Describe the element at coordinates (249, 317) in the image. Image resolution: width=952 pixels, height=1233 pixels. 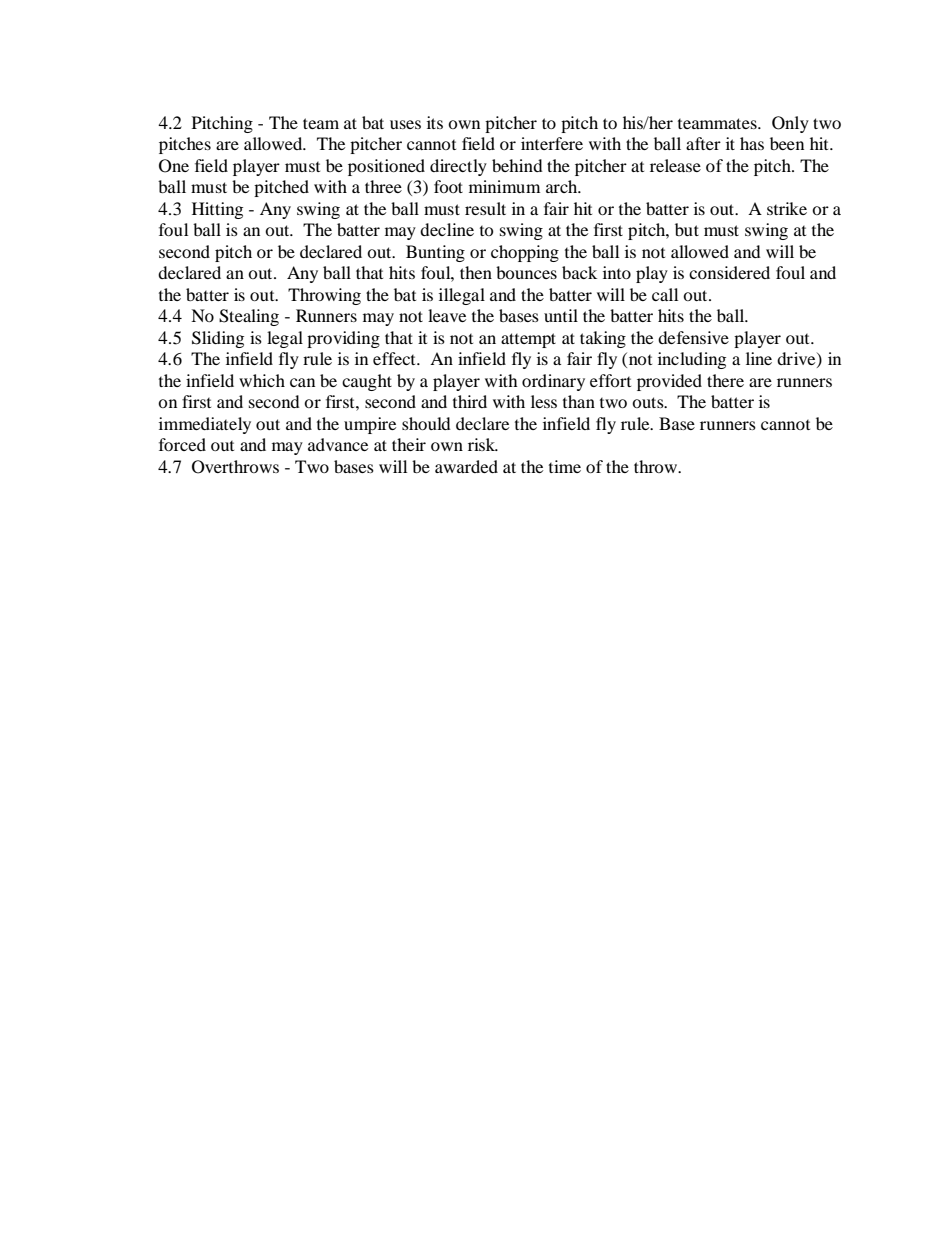
I see `Stealing` at that location.
